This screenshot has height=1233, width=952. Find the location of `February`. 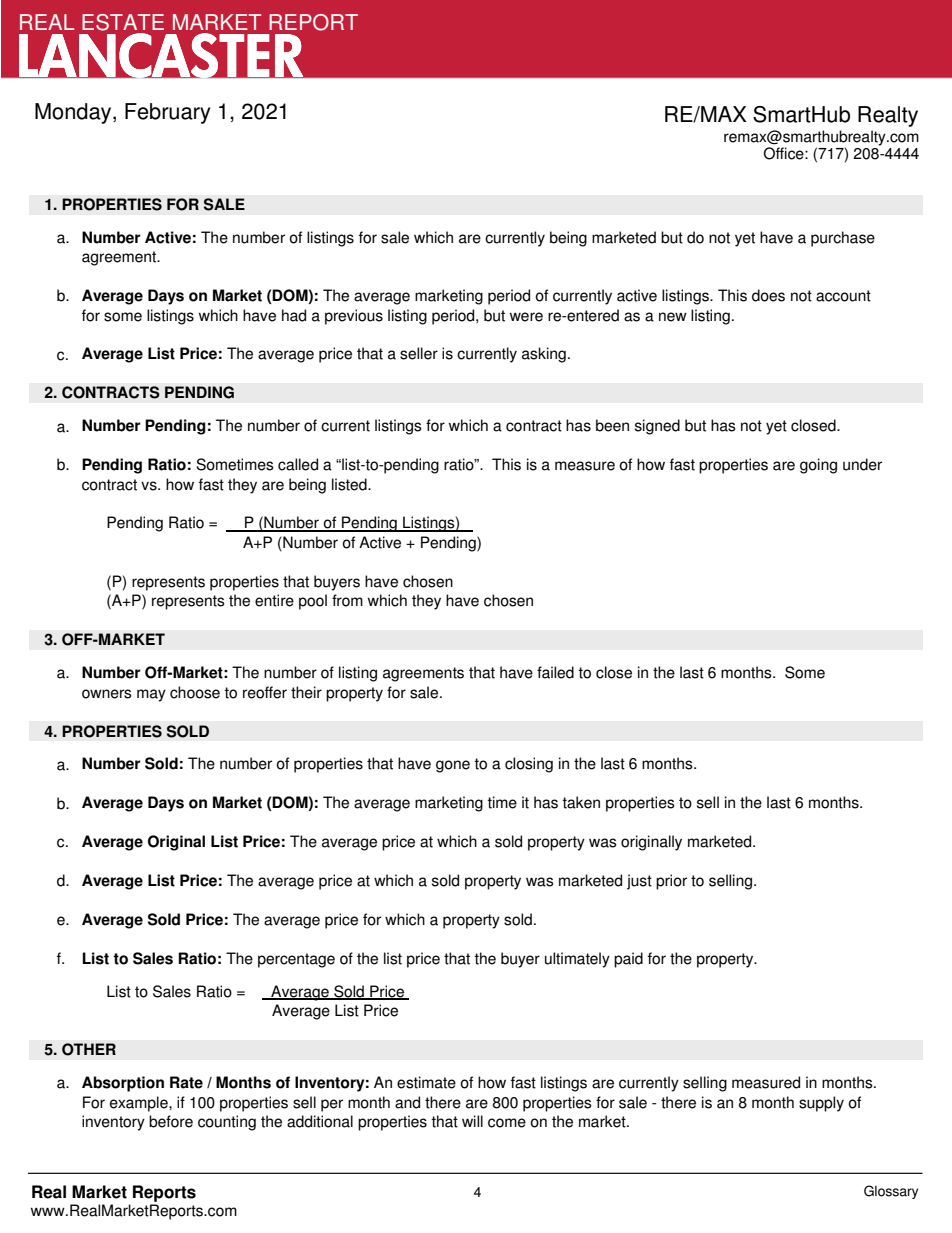

February is located at coordinates (167, 113).
